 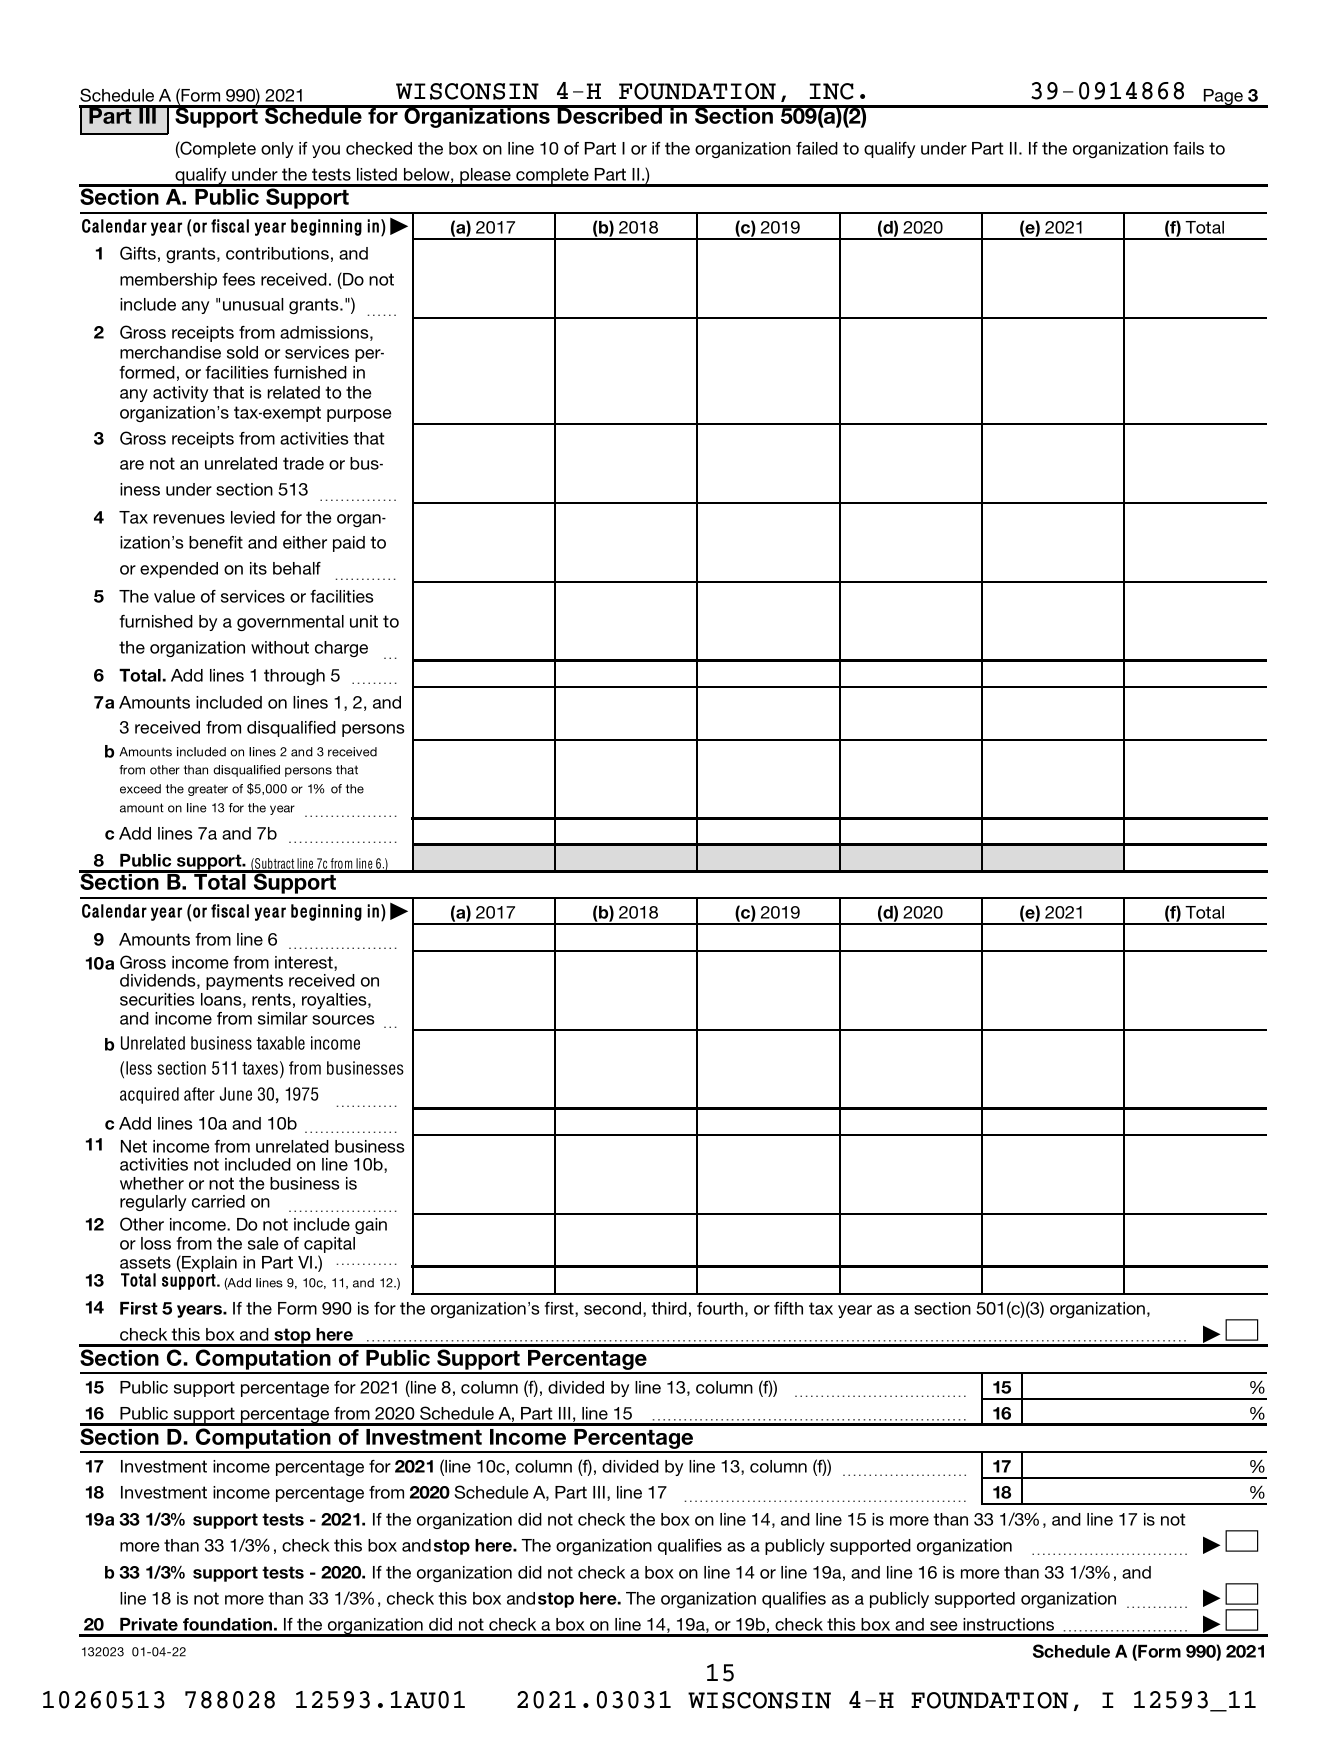 What do you see at coordinates (610, 115) in the screenshot?
I see `Described` at bounding box center [610, 115].
